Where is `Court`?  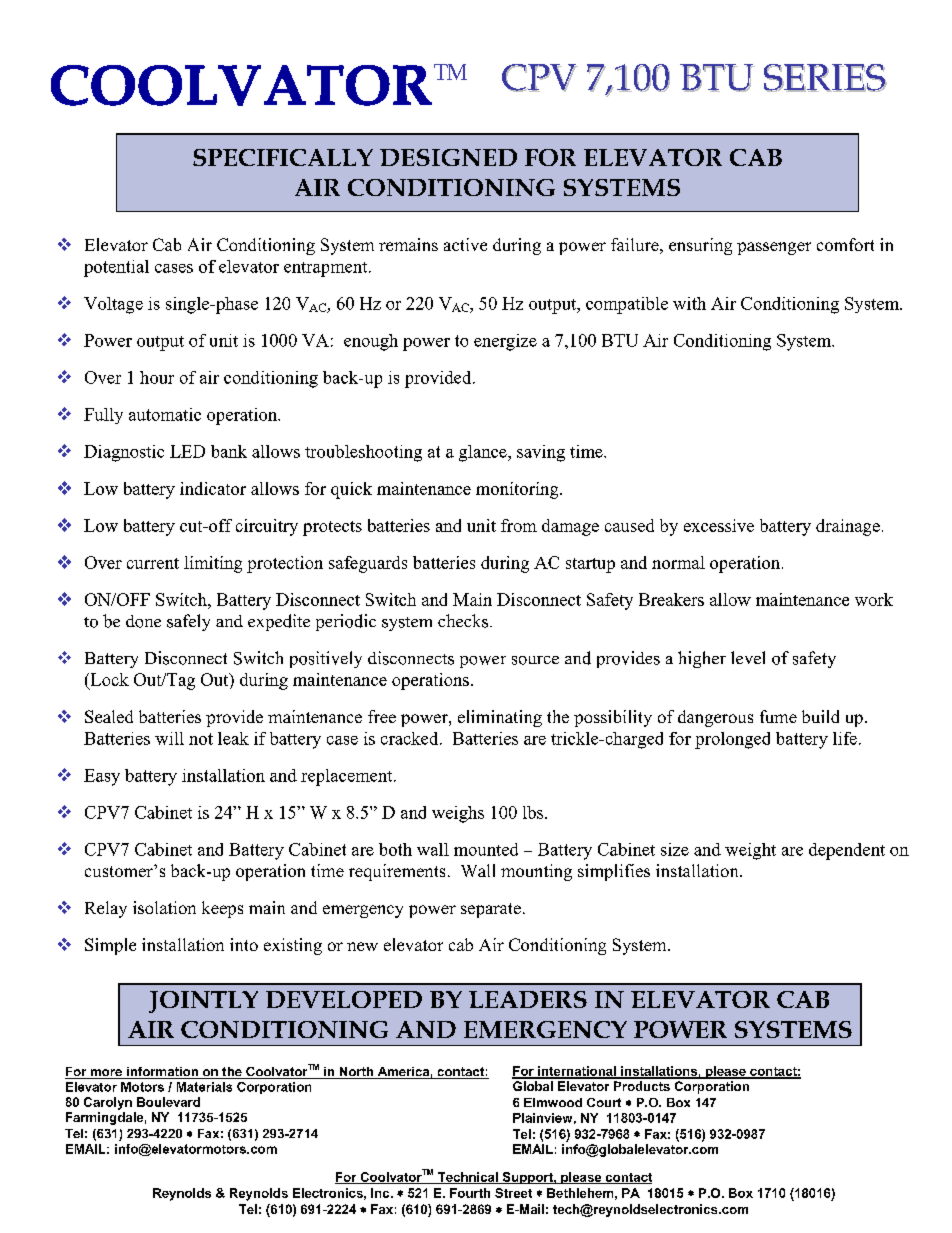 Court is located at coordinates (604, 1102).
